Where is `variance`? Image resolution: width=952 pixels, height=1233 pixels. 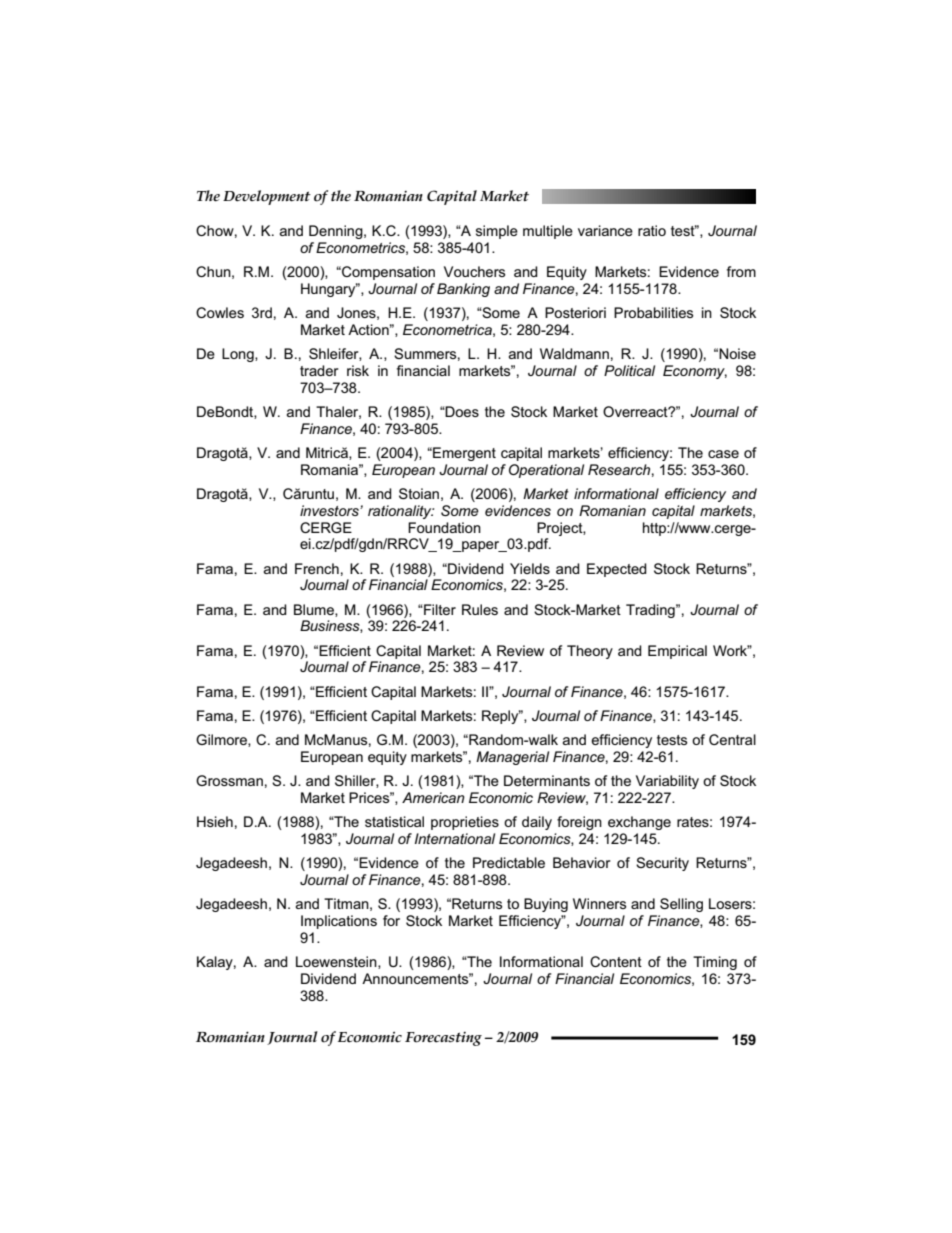
variance is located at coordinates (605, 230).
